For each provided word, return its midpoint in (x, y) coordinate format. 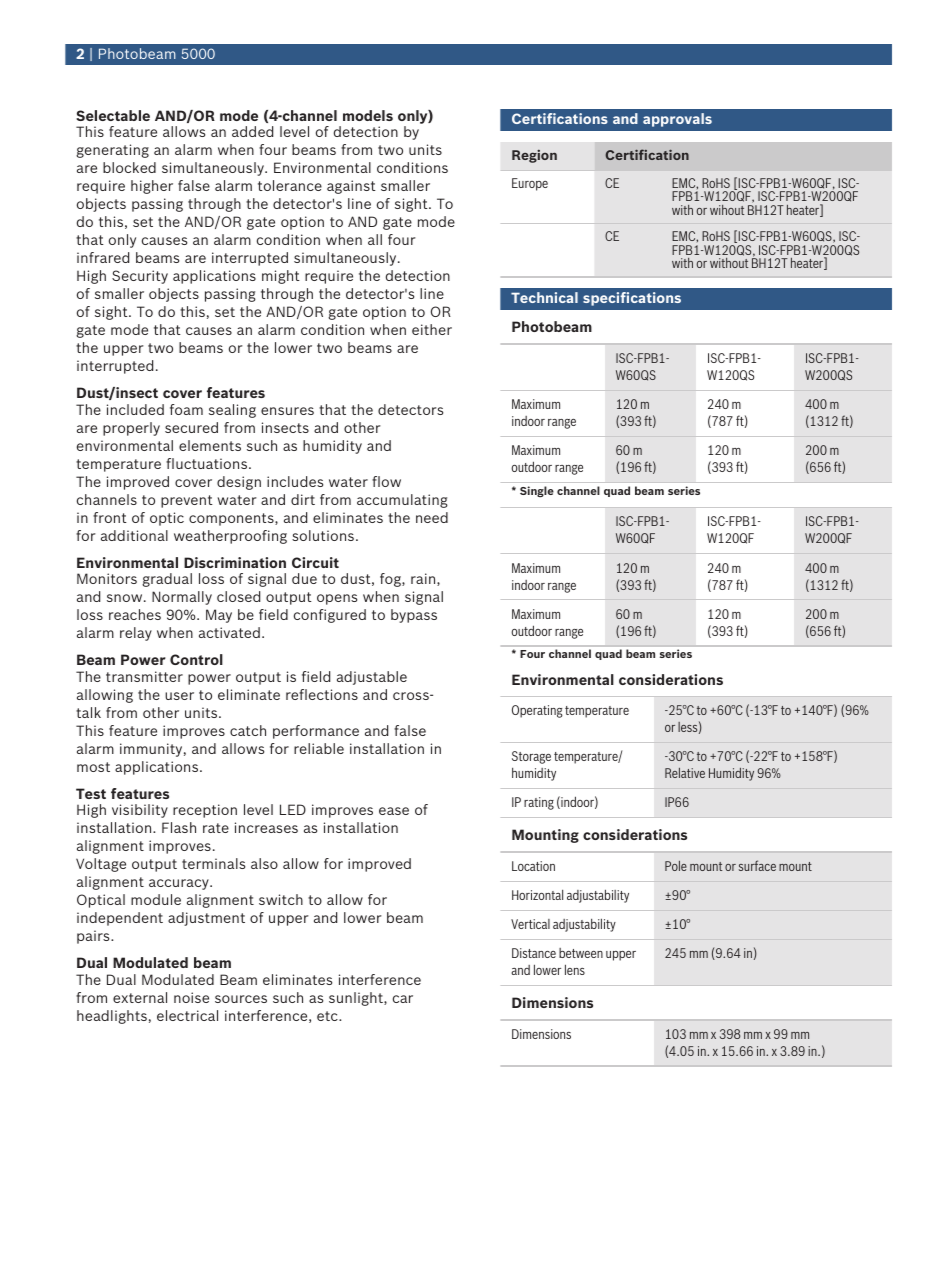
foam (186, 409)
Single (537, 491)
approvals (677, 120)
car (403, 999)
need (432, 517)
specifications (632, 299)
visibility (140, 811)
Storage (531, 757)
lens (575, 969)
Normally (182, 598)
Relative (685, 773)
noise (191, 997)
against (351, 187)
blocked (129, 167)
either (432, 329)
